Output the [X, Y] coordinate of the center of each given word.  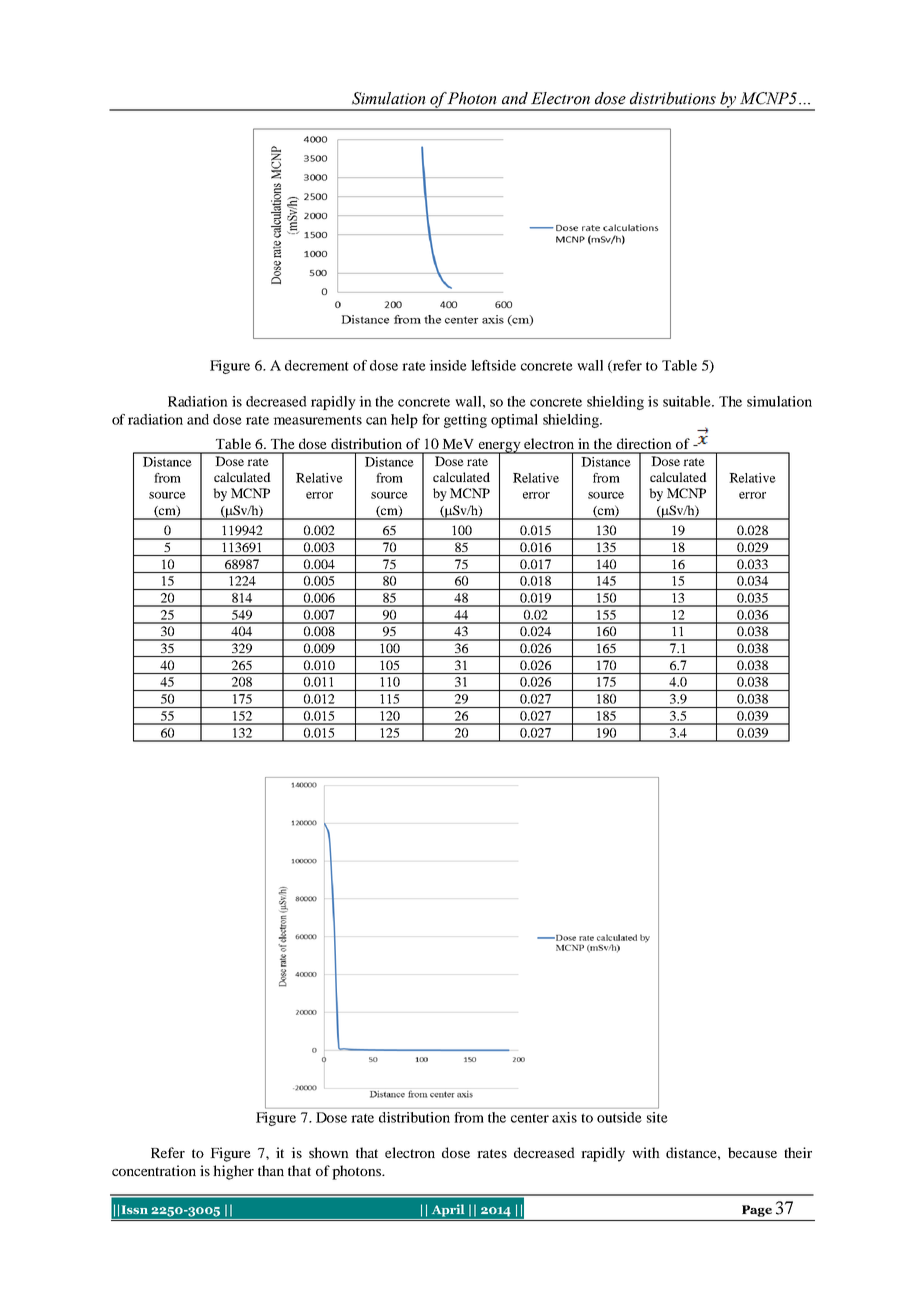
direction [644, 443]
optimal [514, 421]
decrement [317, 365]
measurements [317, 420]
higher [233, 1172]
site [657, 1117]
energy [499, 448]
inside [448, 365]
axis [564, 1117]
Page [757, 1211]
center [530, 1118]
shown [329, 1152]
